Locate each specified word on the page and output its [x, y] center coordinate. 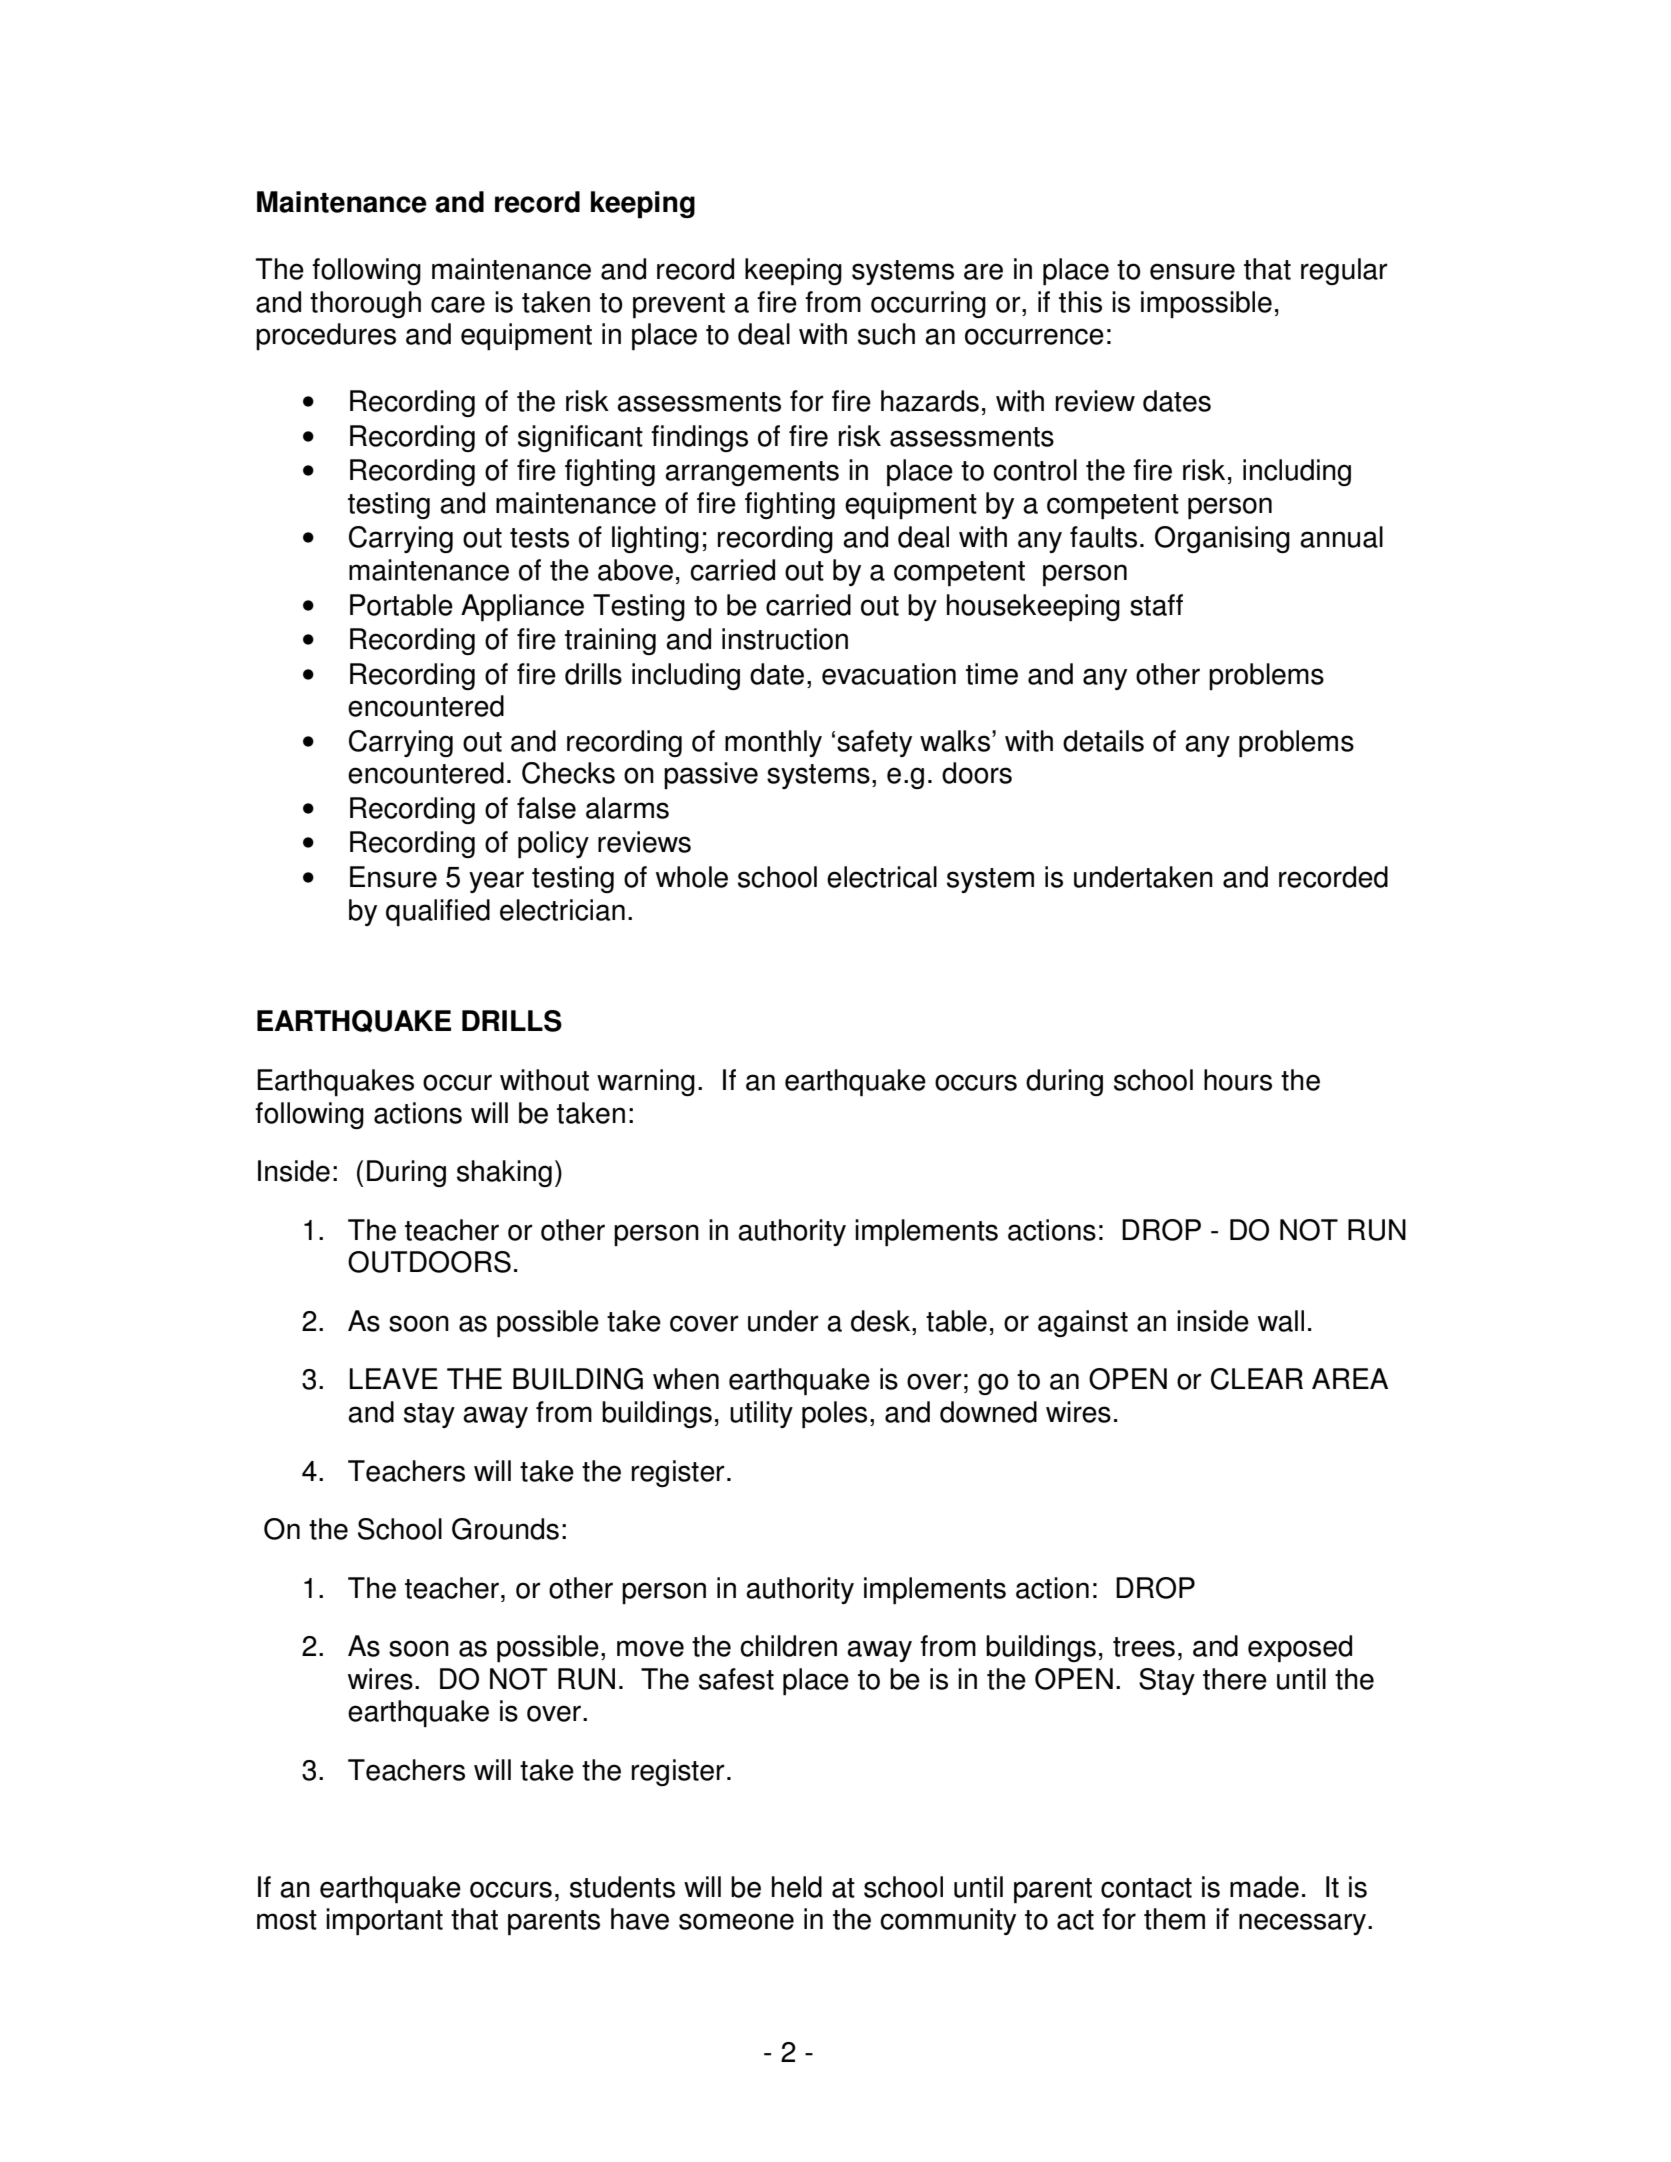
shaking [504, 1173]
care [458, 304]
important [384, 1922]
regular [1344, 271]
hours [1238, 1080]
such [886, 334]
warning [646, 1082]
